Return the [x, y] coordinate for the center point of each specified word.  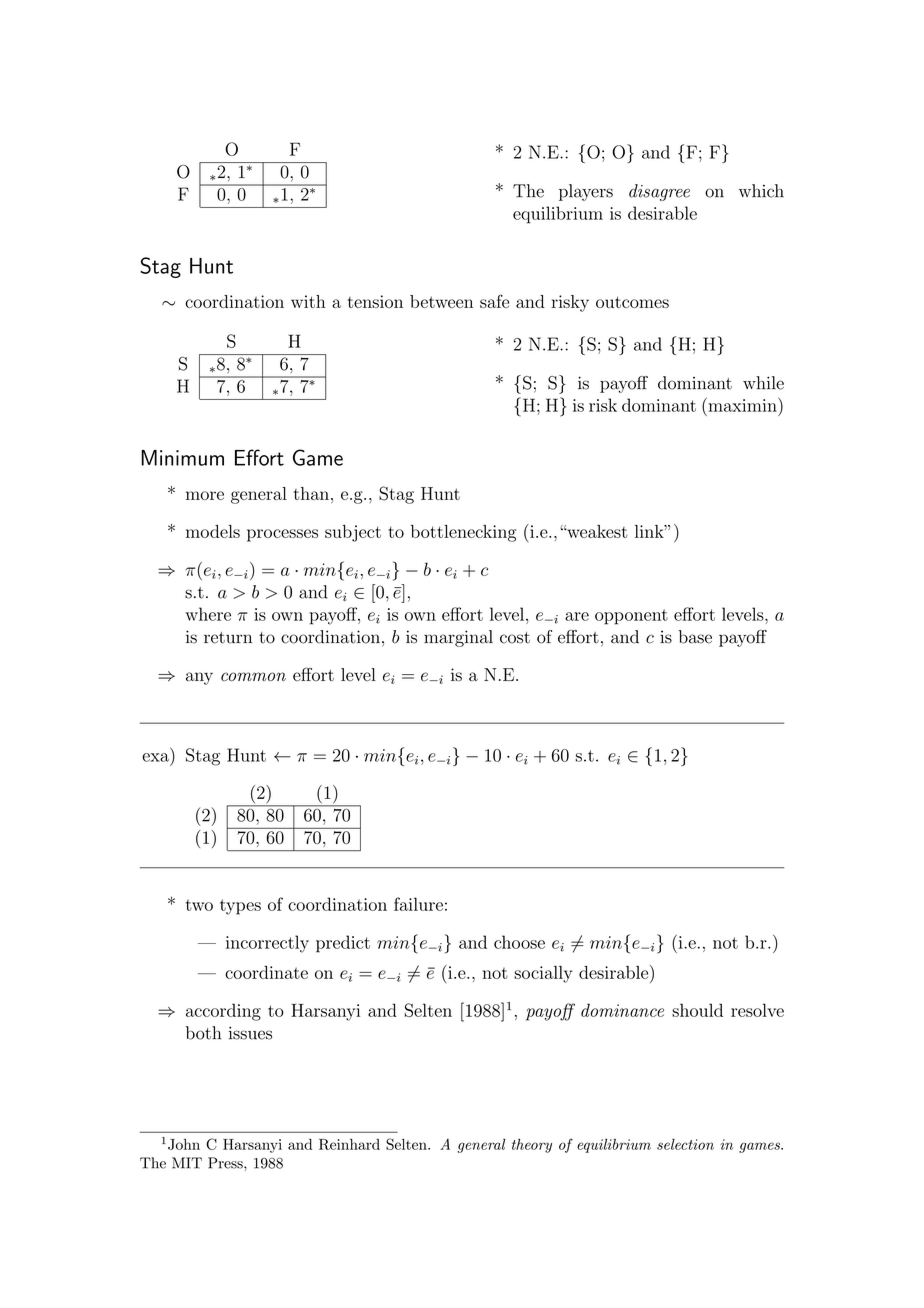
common [253, 676]
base [695, 637]
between [441, 301]
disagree [659, 192]
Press [226, 1163]
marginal [458, 638]
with [308, 301]
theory [532, 1146]
